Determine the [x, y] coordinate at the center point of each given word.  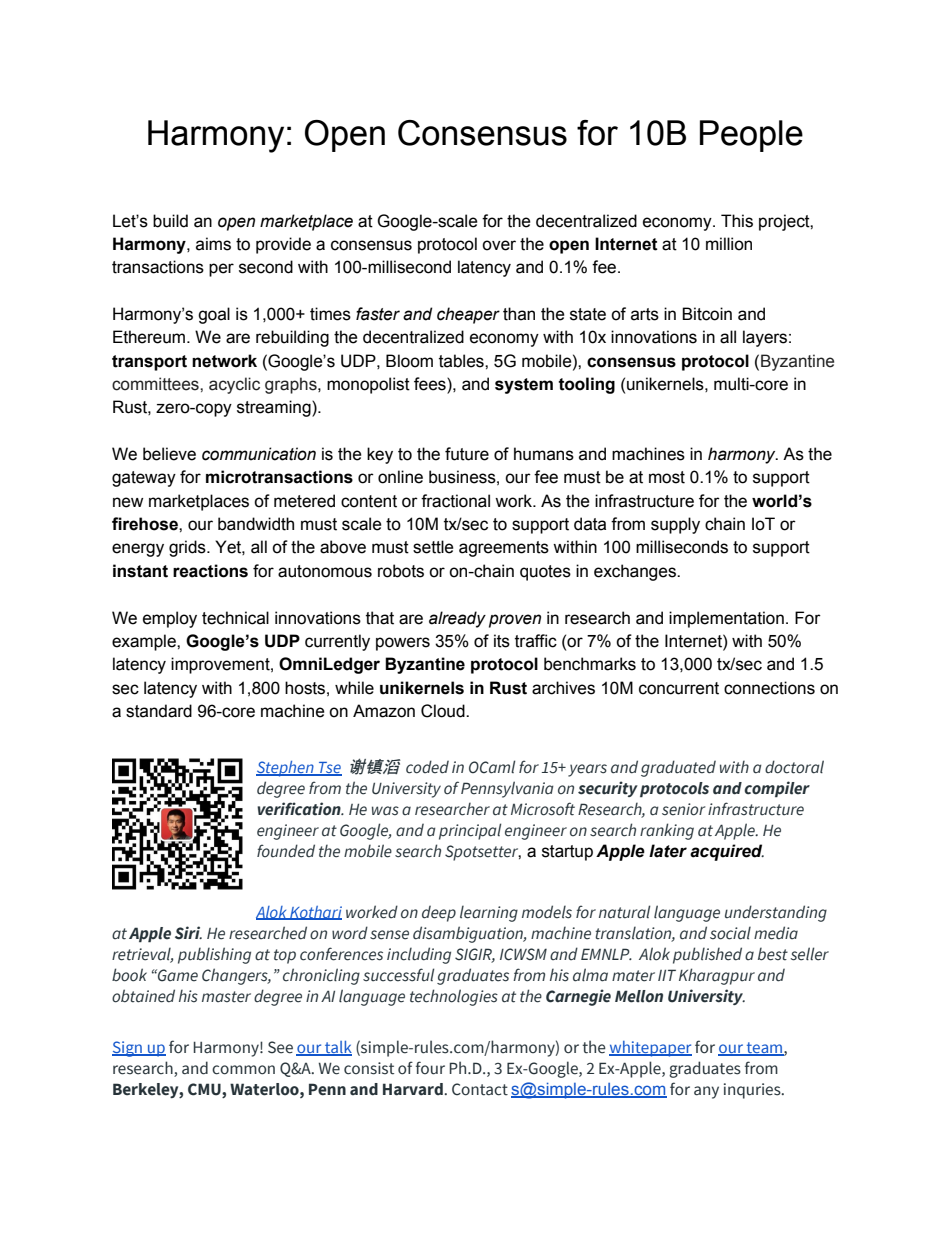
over [499, 245]
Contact [480, 1089]
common [243, 1070]
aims [213, 244]
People [751, 136]
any [706, 1092]
